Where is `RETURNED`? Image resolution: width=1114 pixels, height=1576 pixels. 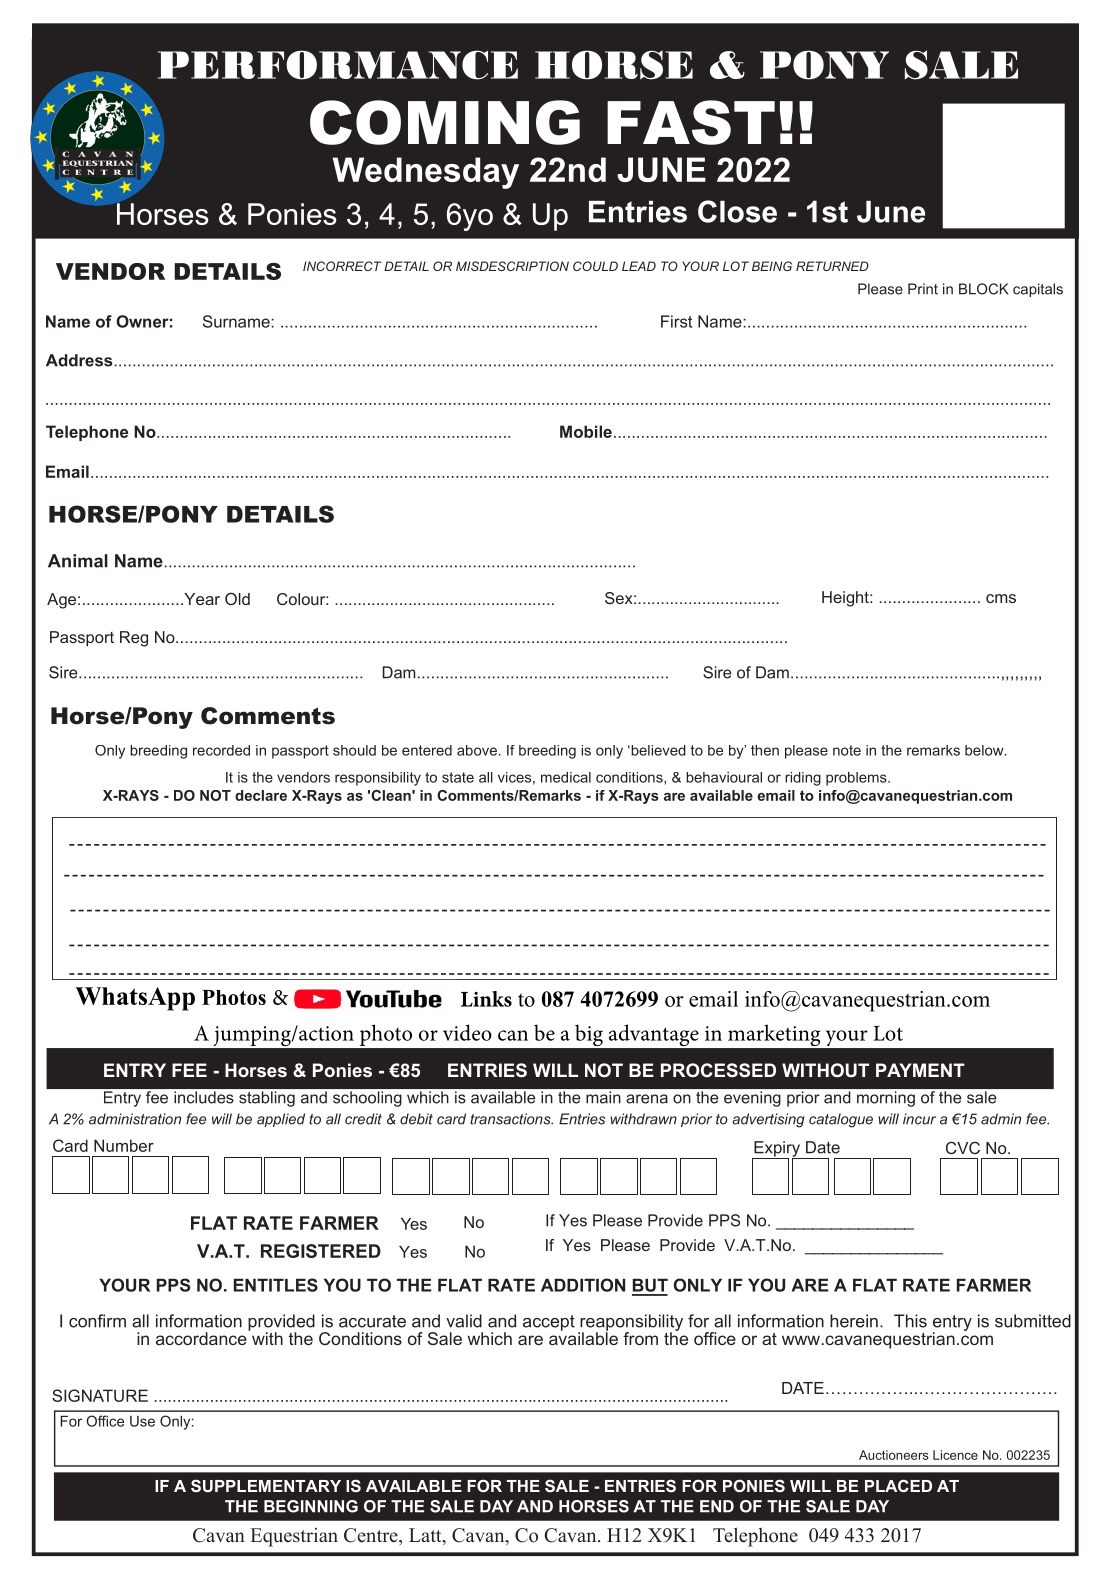 RETURNED is located at coordinates (832, 266).
